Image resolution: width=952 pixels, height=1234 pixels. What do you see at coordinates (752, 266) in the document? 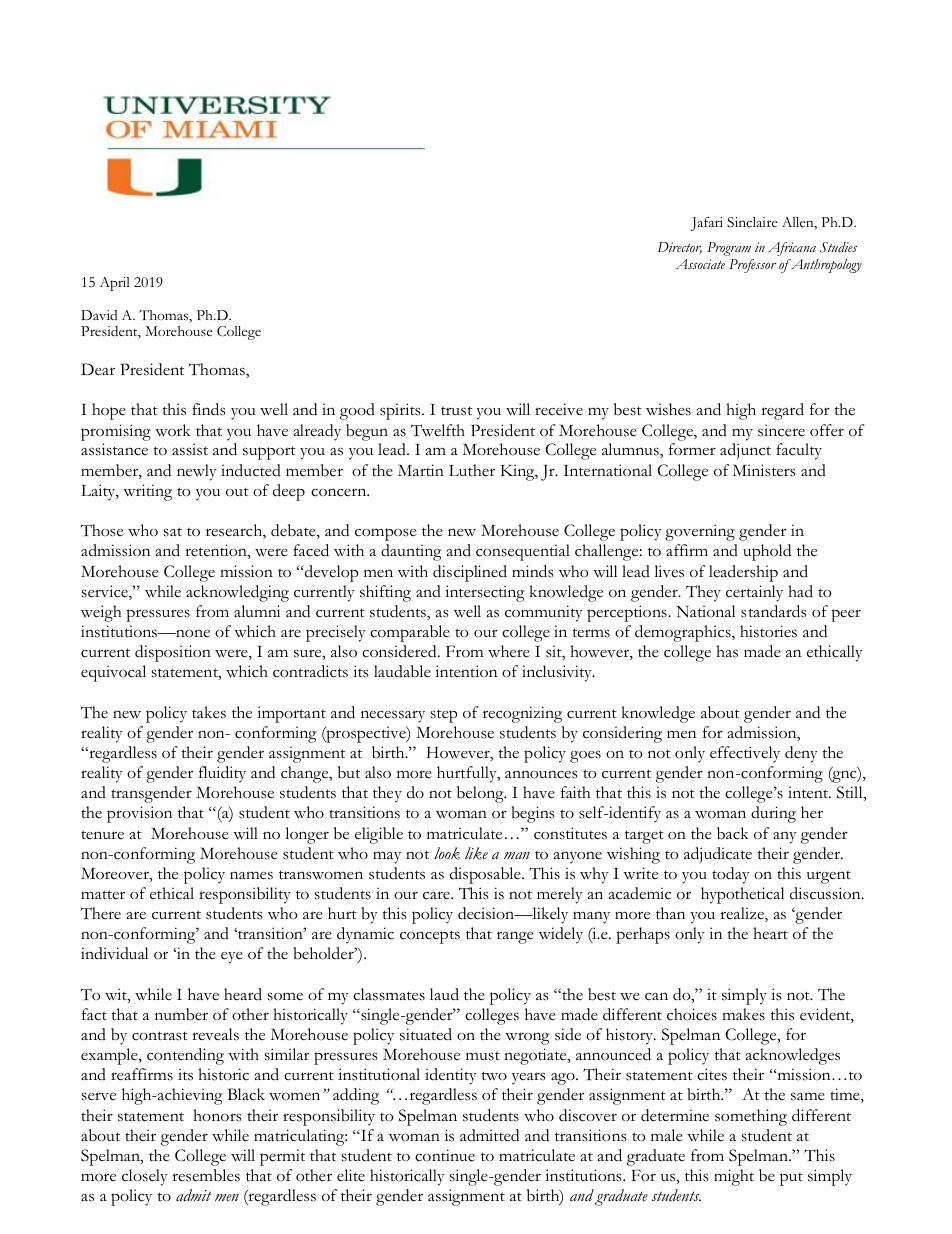
I see `Professor` at bounding box center [752, 266].
